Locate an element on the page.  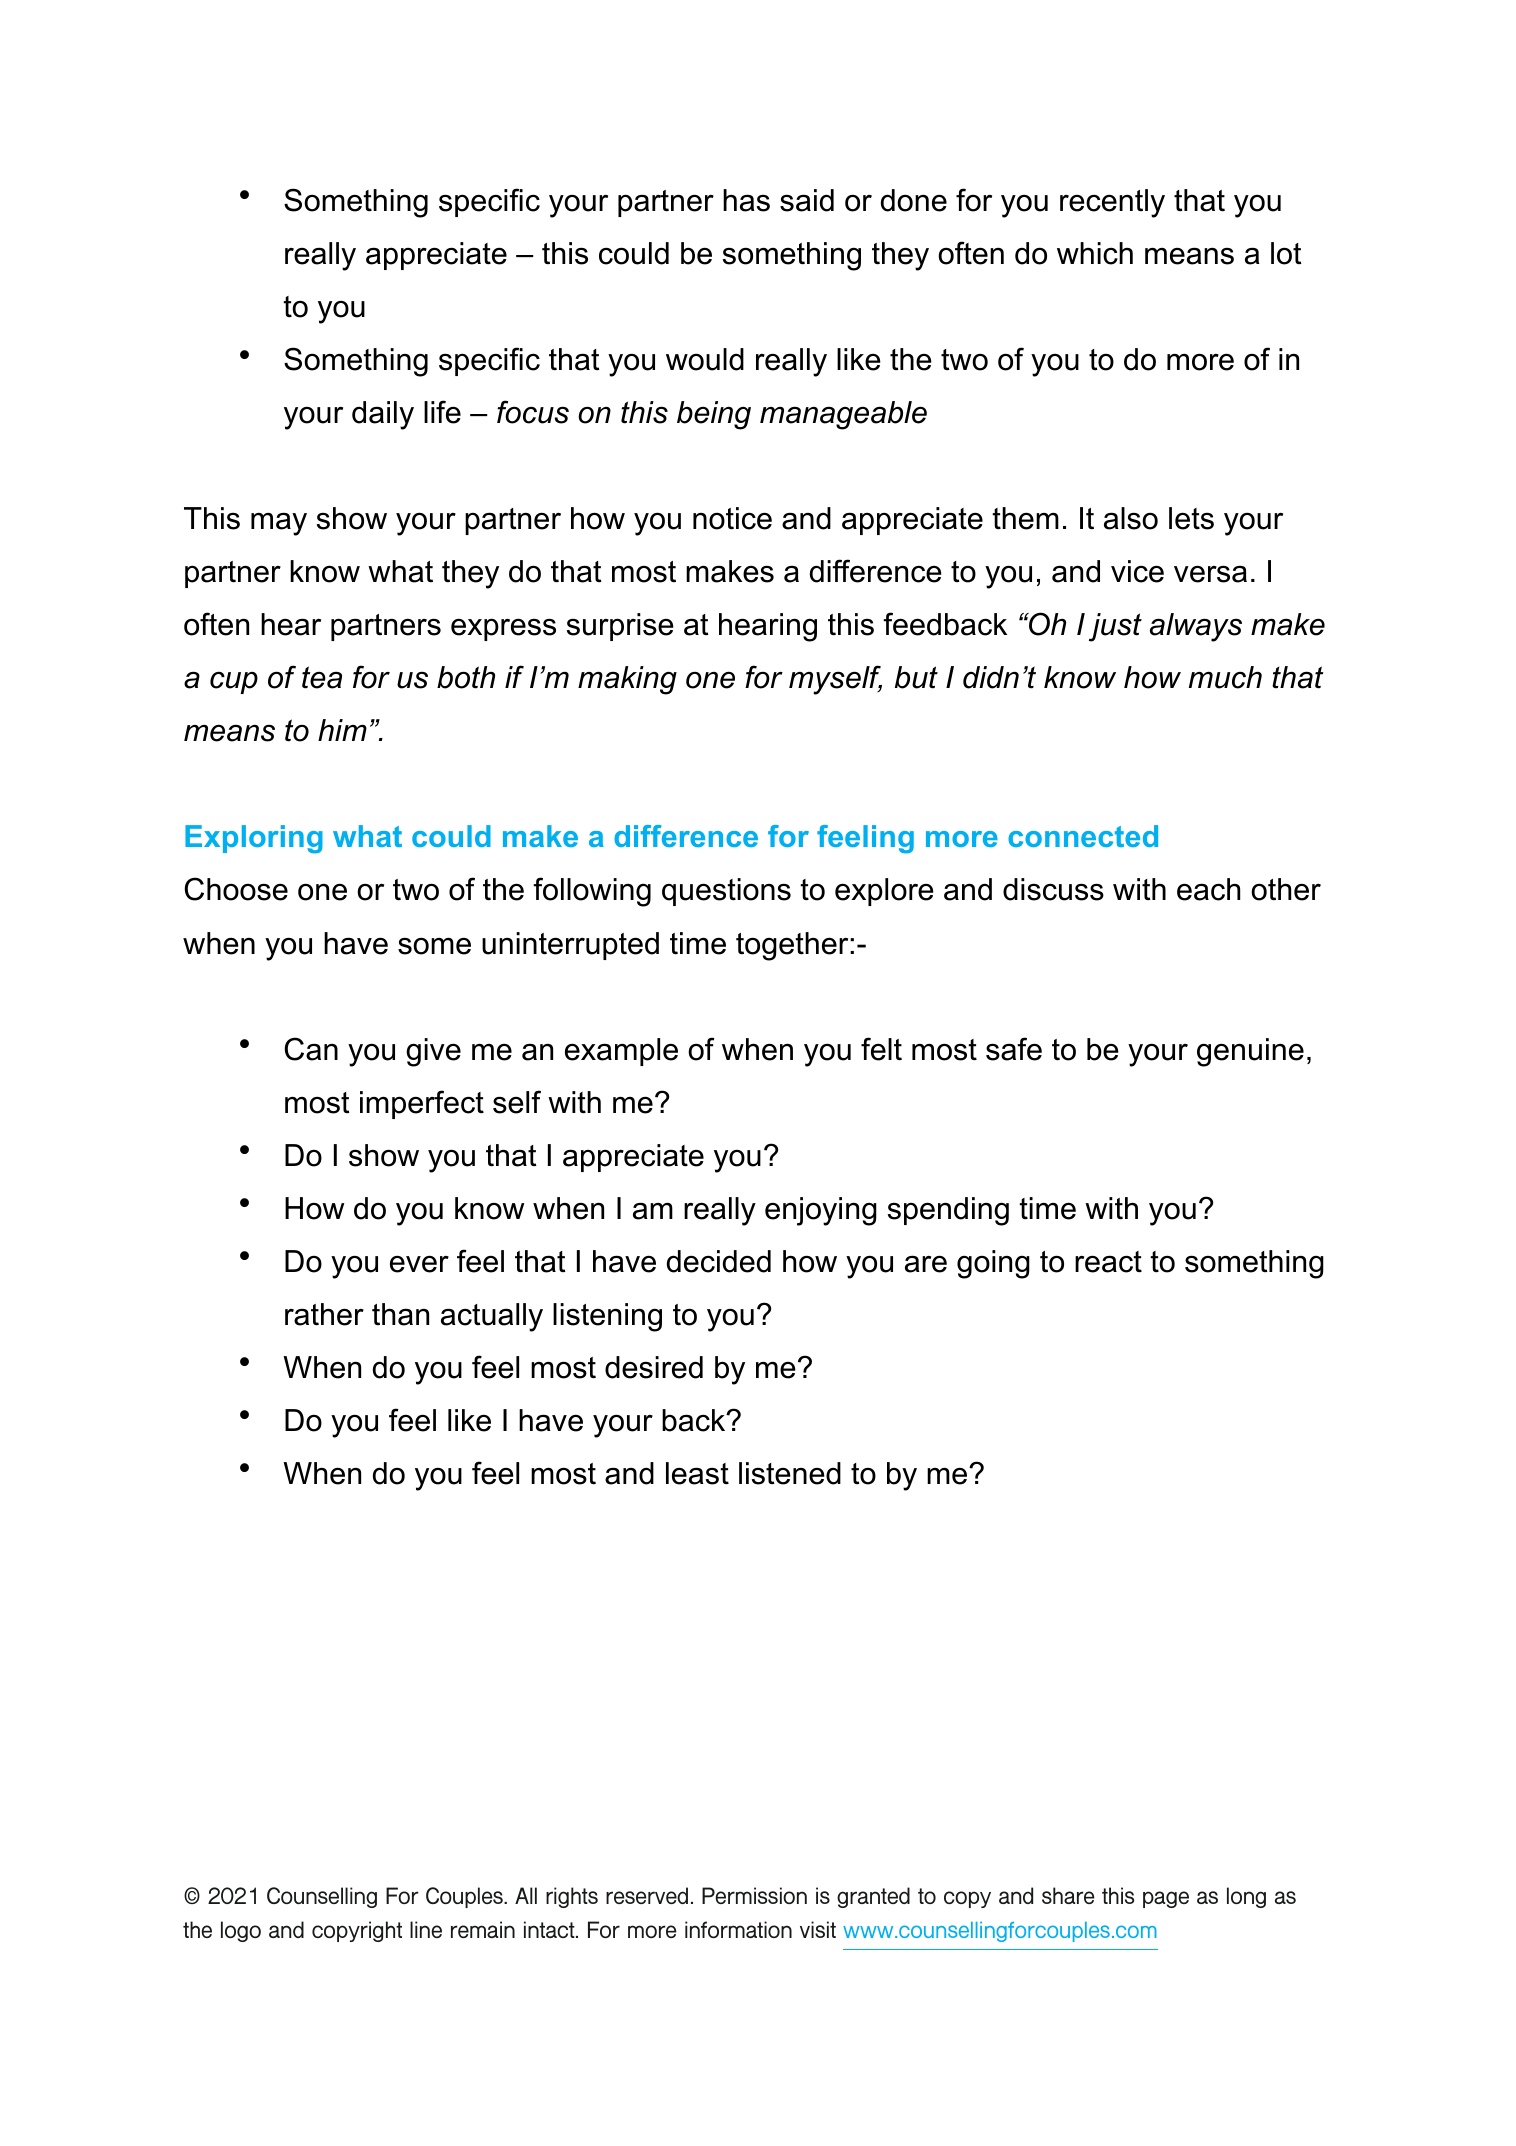
genuine is located at coordinates (1250, 1052).
